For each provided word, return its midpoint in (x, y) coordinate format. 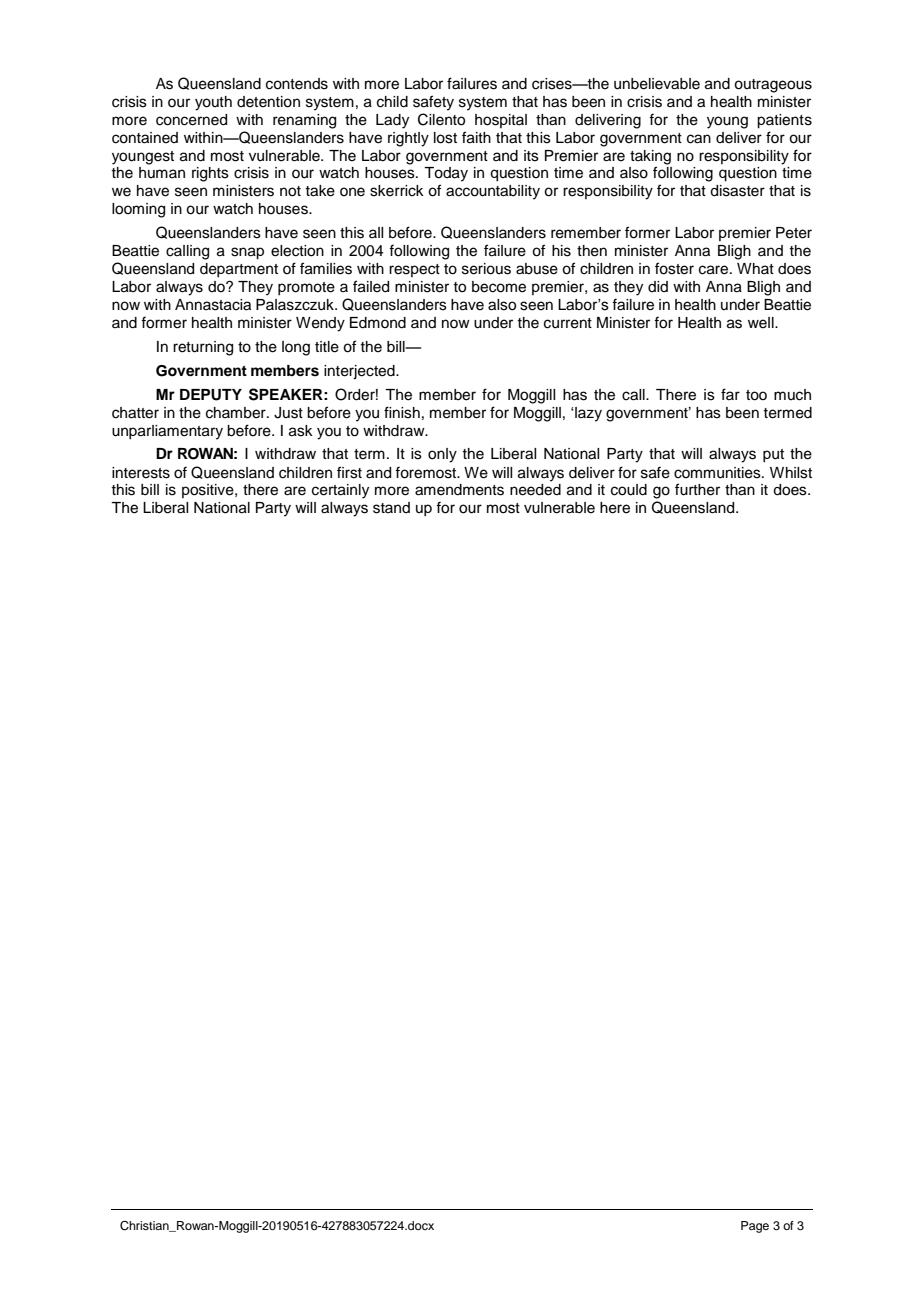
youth (213, 103)
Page (755, 1227)
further (697, 489)
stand (391, 508)
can (699, 139)
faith (476, 137)
